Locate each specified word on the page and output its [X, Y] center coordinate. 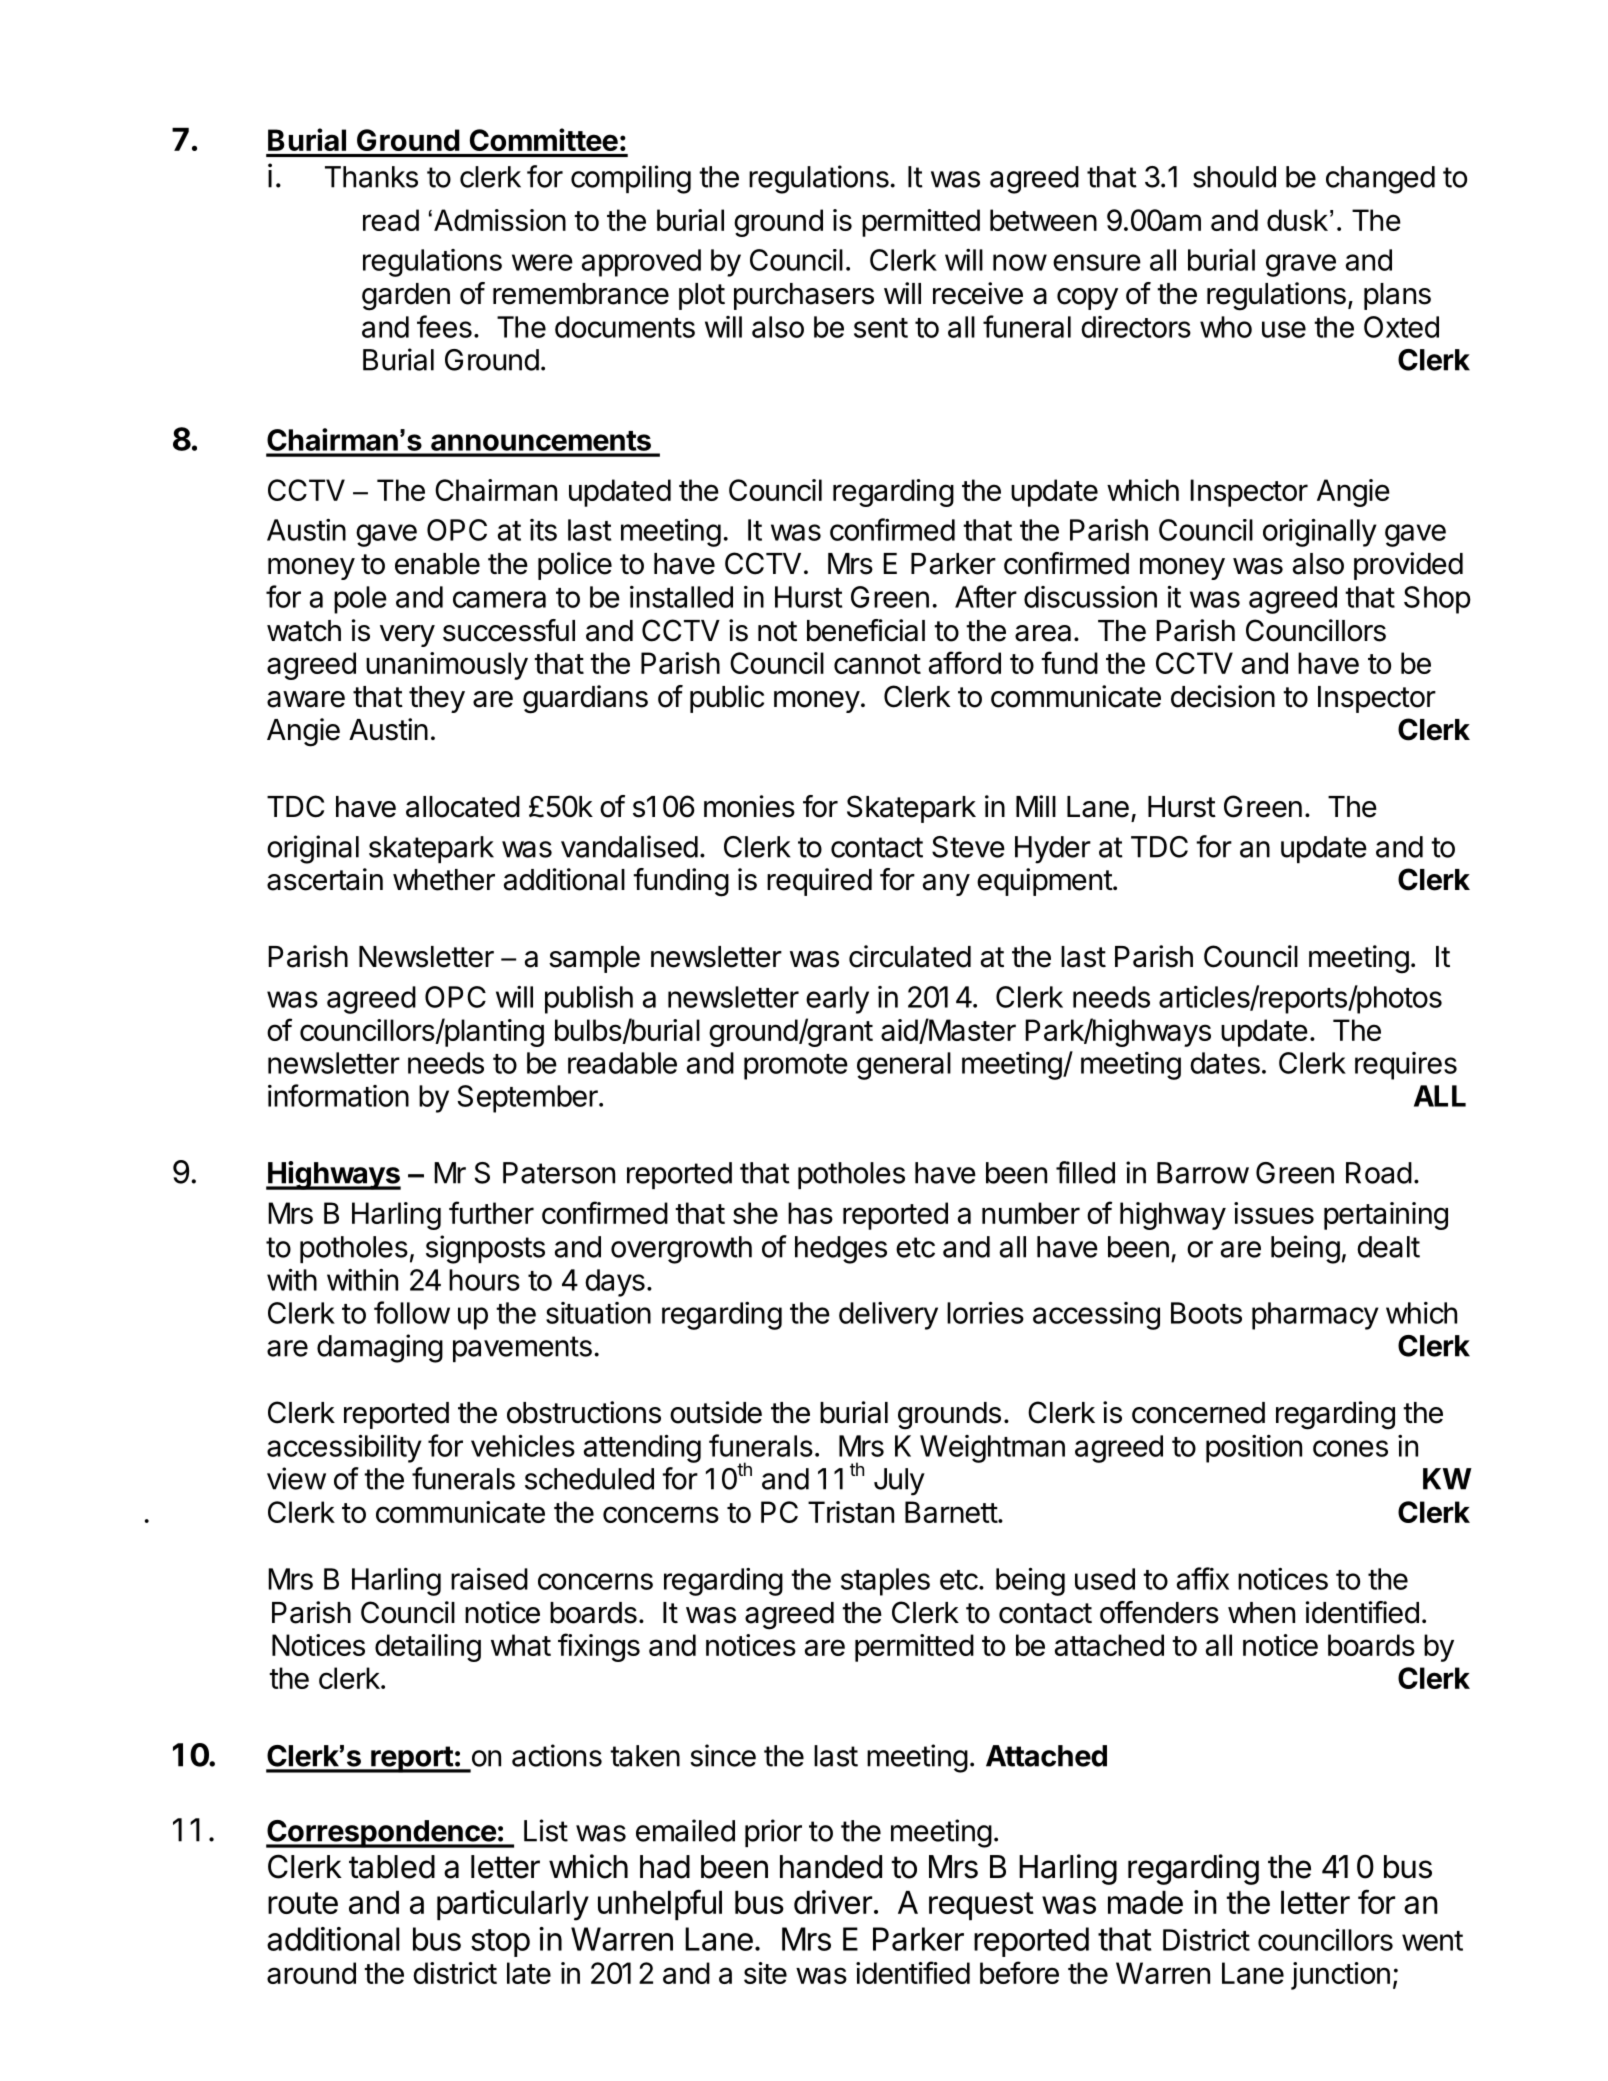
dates [1225, 1063]
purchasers [804, 296]
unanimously [447, 666]
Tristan [851, 1512]
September [528, 1099]
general [904, 1066]
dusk [1297, 220]
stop [500, 1943]
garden [406, 297]
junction [1340, 1976]
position [1254, 1449]
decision [1223, 696]
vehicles [523, 1445]
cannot [877, 664]
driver [833, 1902]
